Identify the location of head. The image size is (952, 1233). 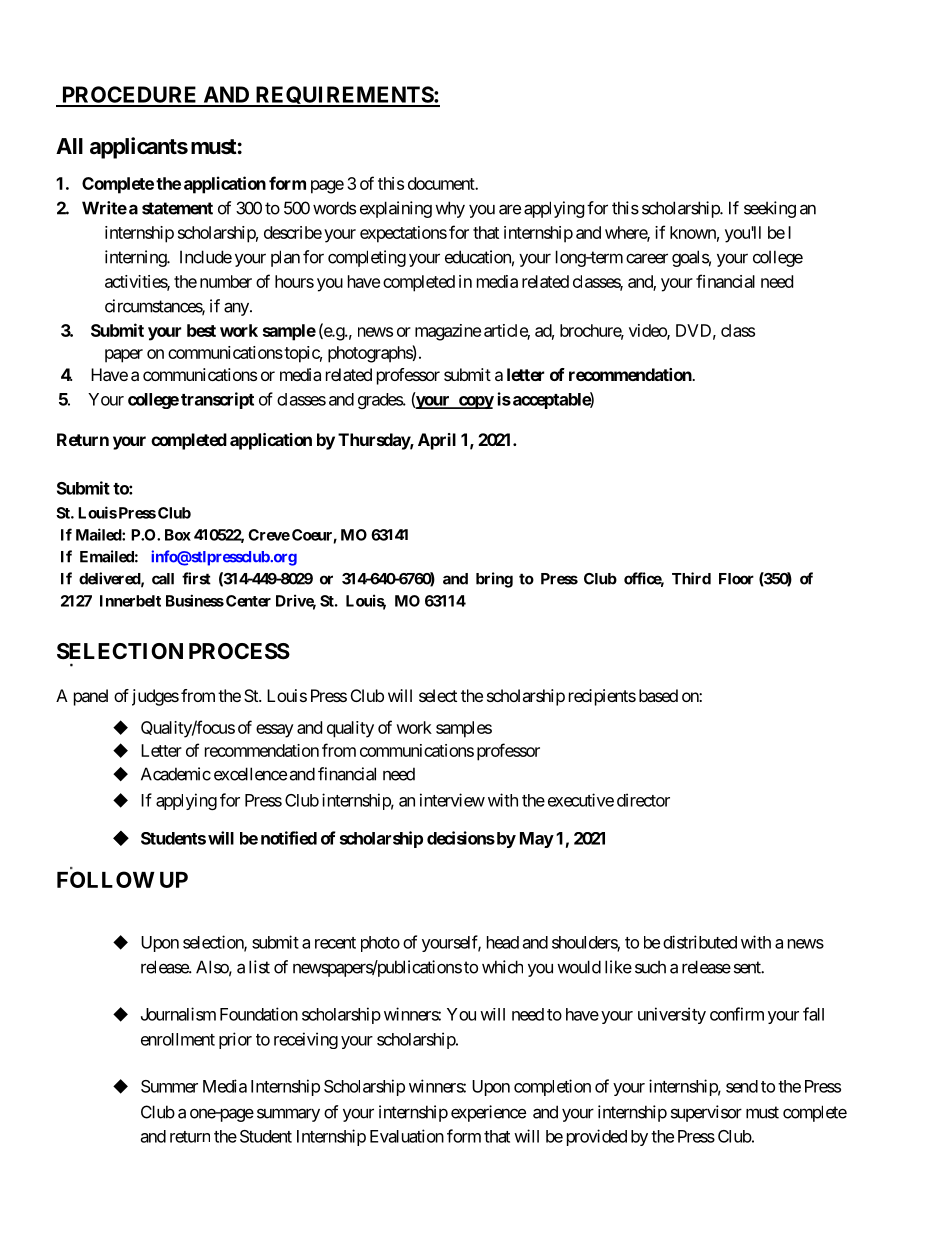
(503, 942).
